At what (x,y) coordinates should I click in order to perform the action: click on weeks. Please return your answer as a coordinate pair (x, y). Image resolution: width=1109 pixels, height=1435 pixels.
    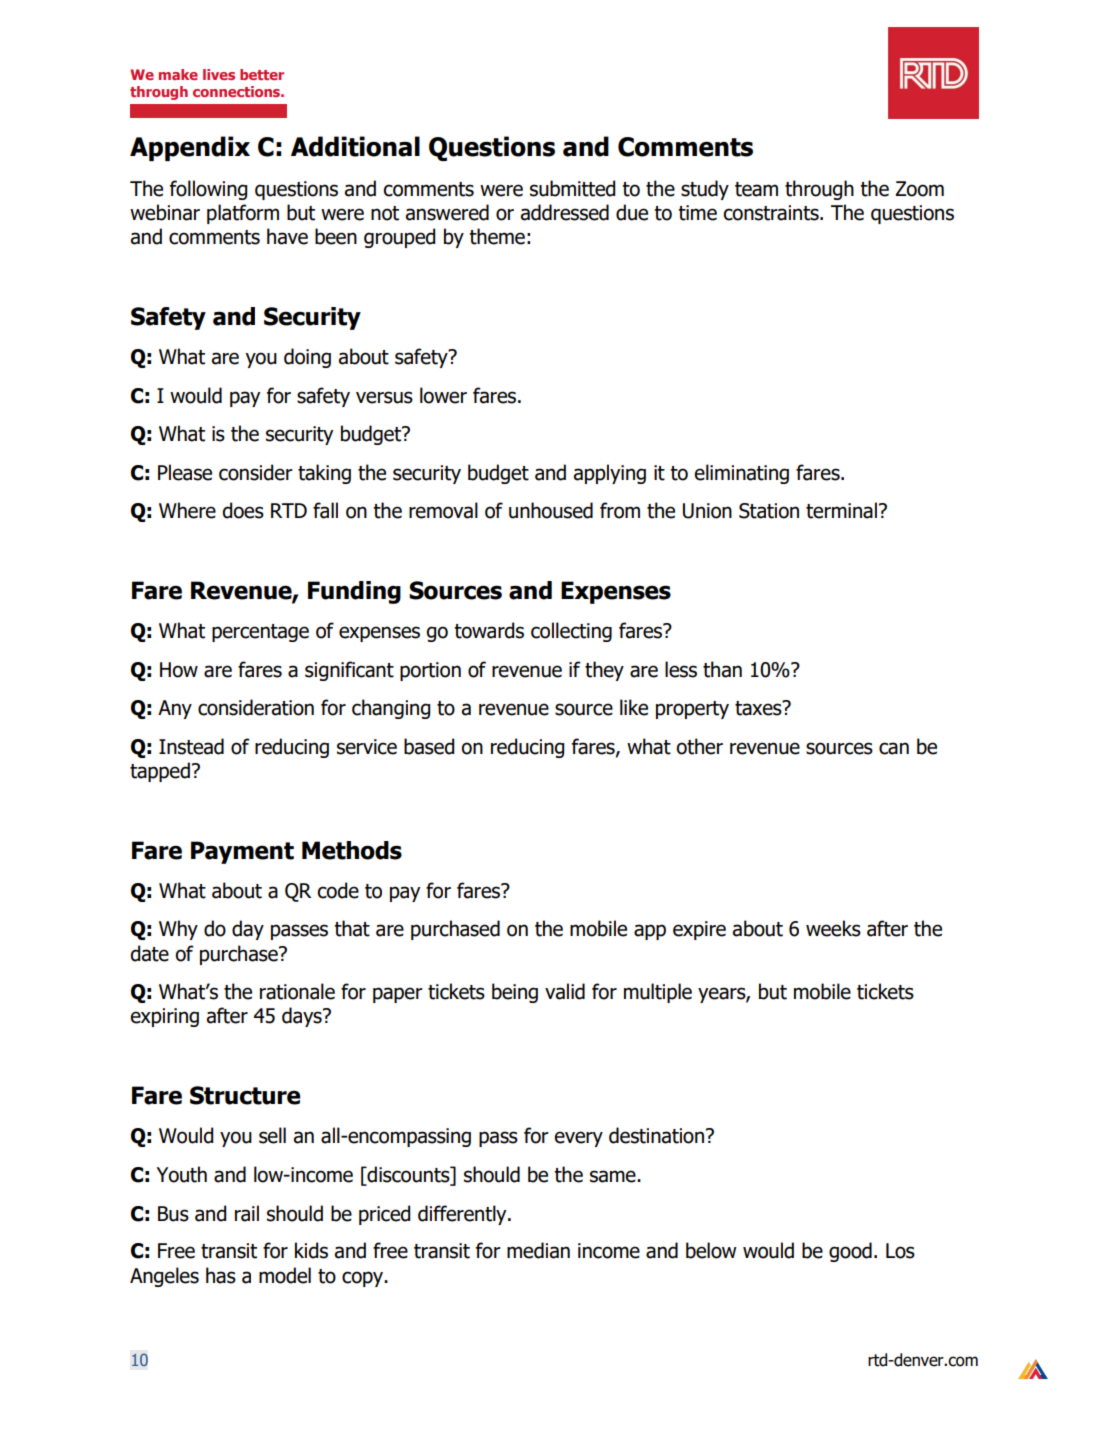
    Looking at the image, I should click on (833, 928).
